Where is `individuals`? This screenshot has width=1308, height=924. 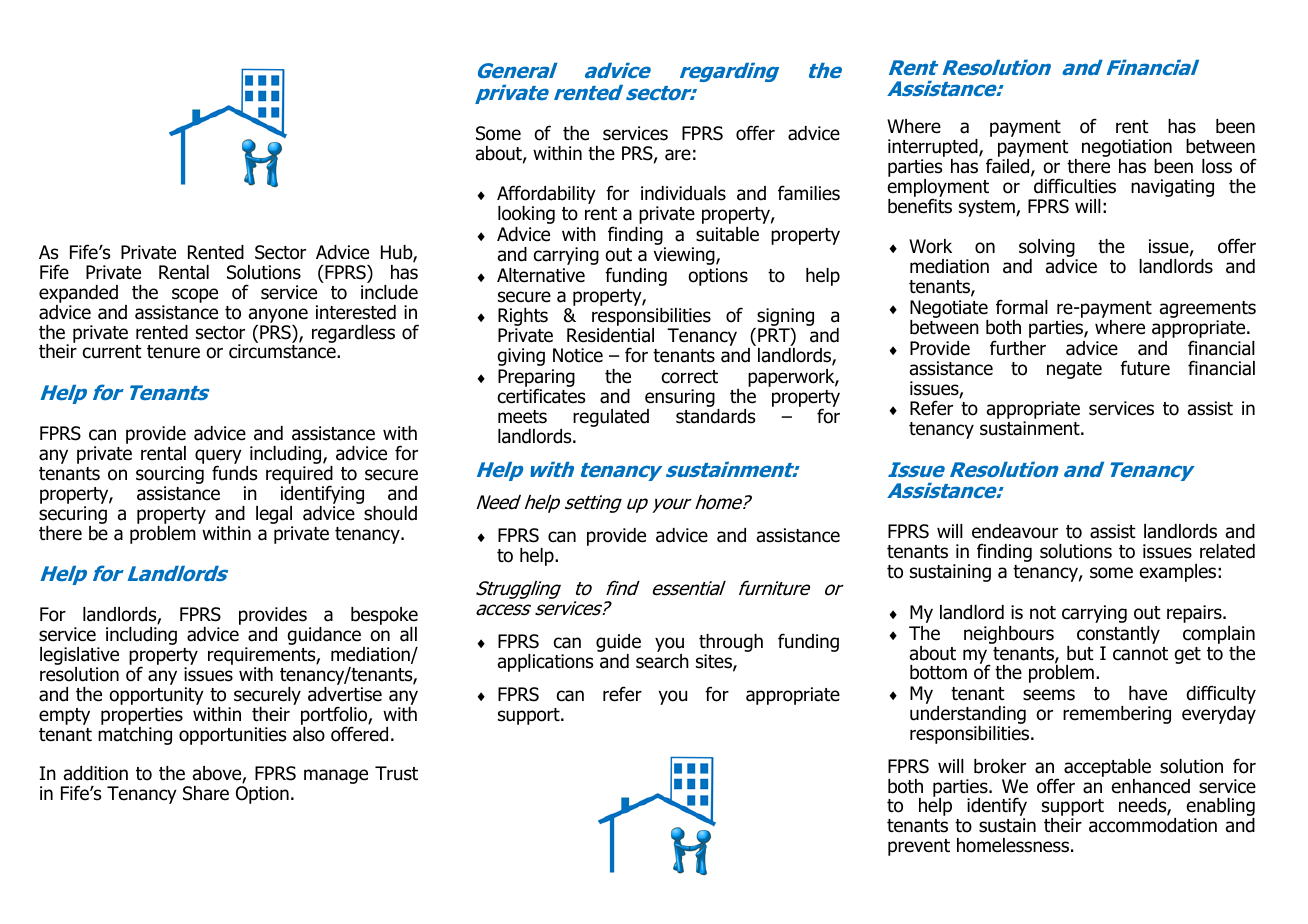
individuals is located at coordinates (683, 193).
